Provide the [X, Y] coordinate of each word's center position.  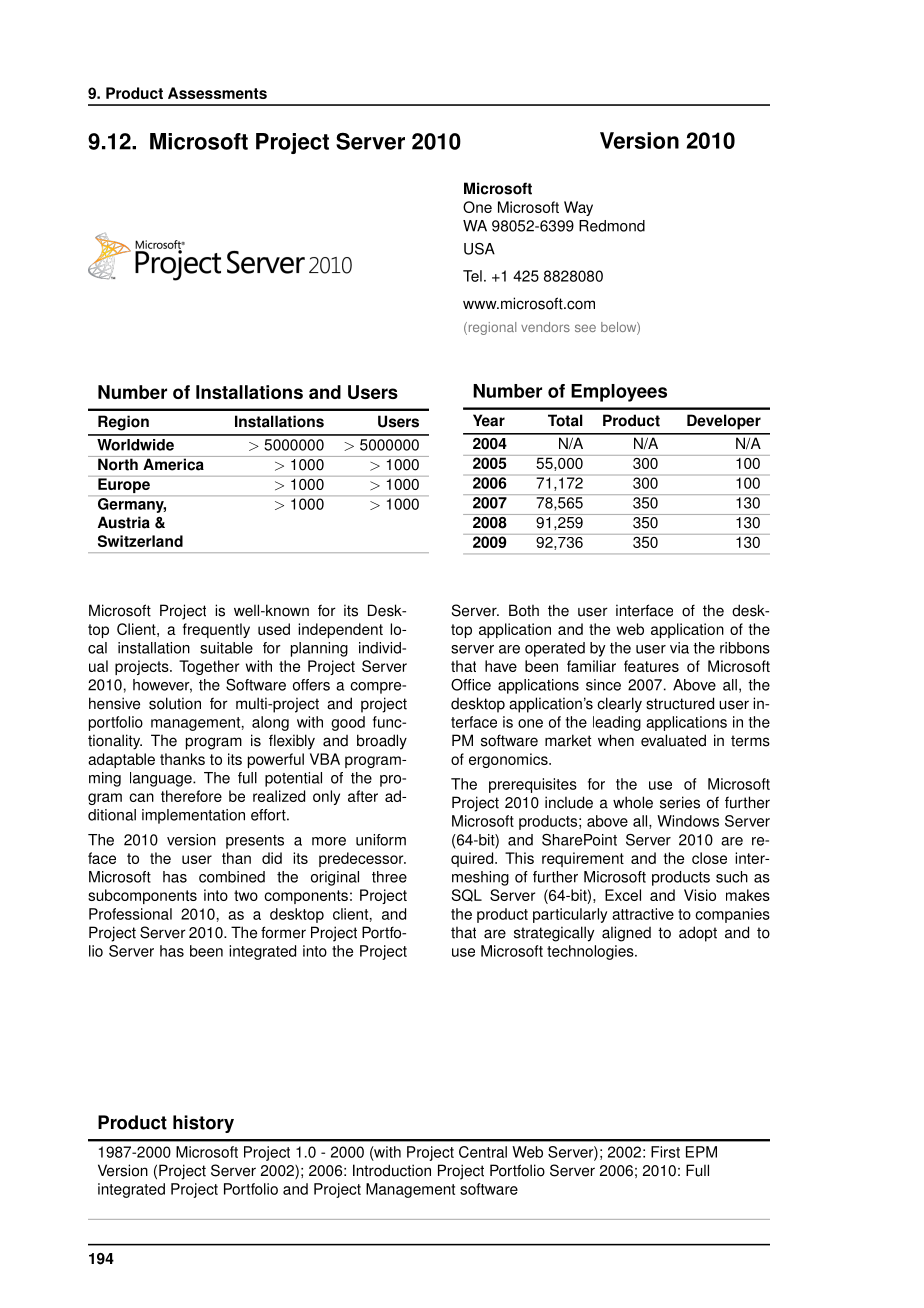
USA [479, 249]
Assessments [217, 93]
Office [471, 685]
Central [483, 1152]
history [203, 1124]
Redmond [612, 226]
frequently [216, 630]
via [679, 648]
